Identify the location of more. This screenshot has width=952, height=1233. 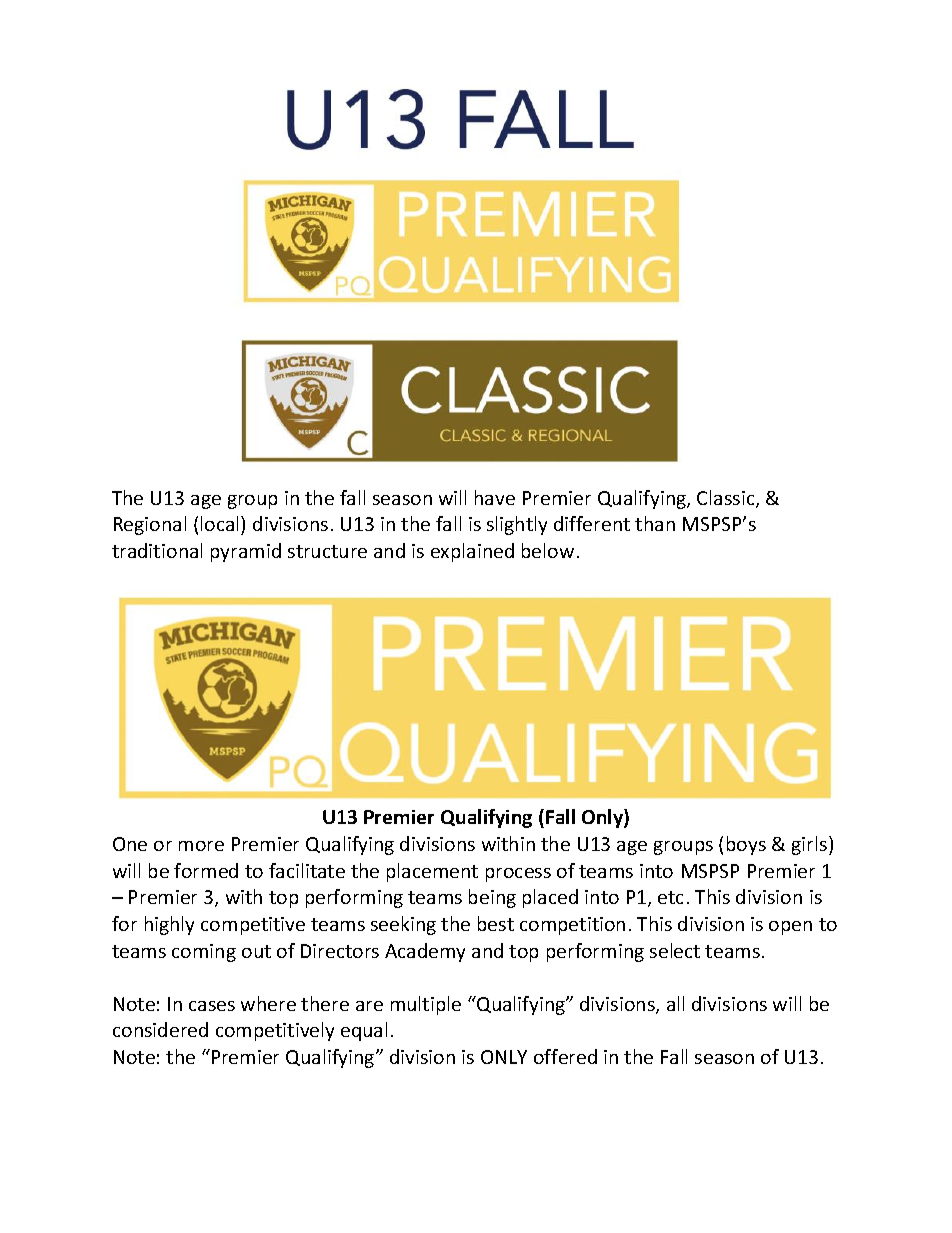
(201, 846).
